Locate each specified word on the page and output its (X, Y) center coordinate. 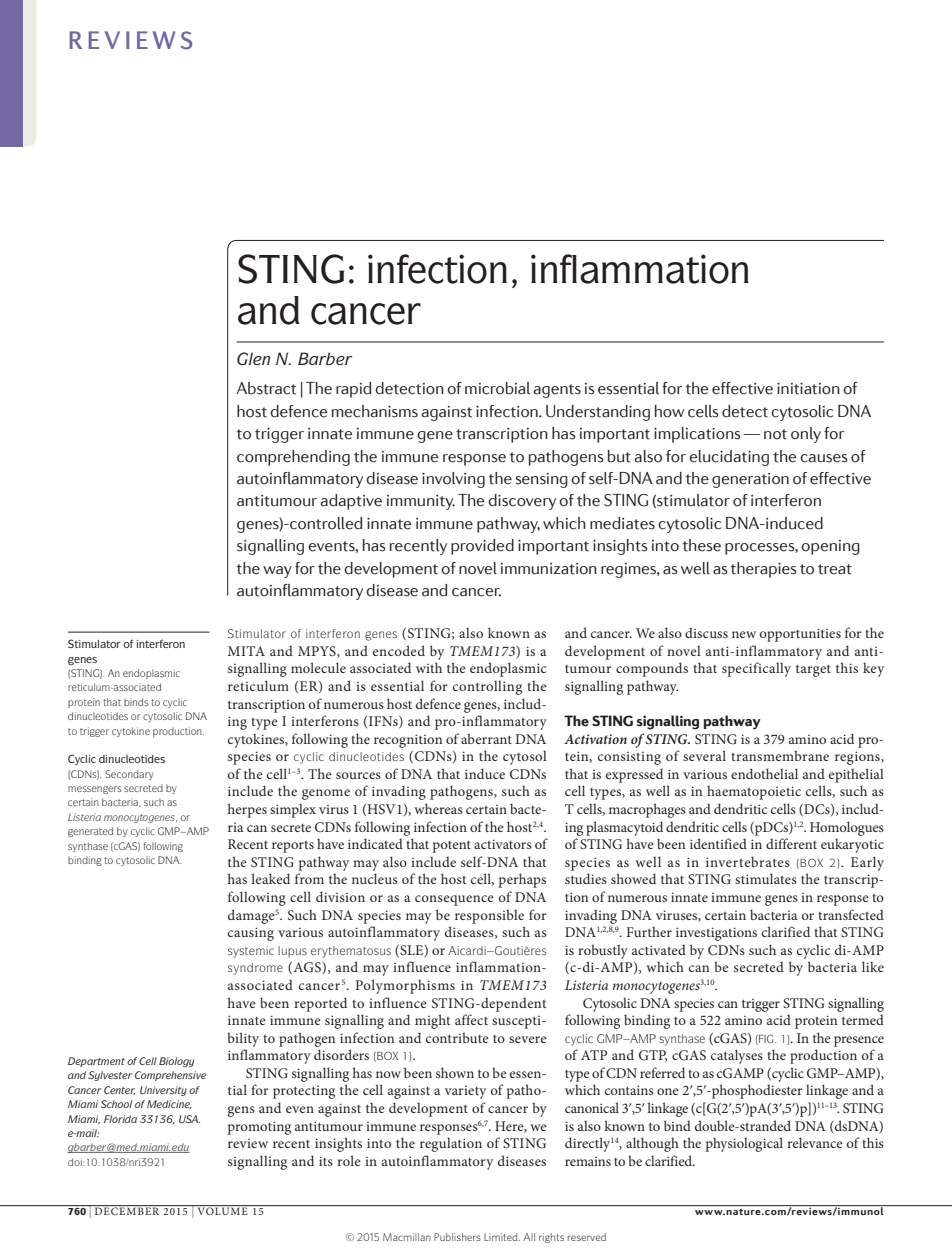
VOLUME (223, 1211)
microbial (497, 388)
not (775, 434)
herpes (247, 810)
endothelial (764, 773)
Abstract (266, 388)
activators (503, 844)
